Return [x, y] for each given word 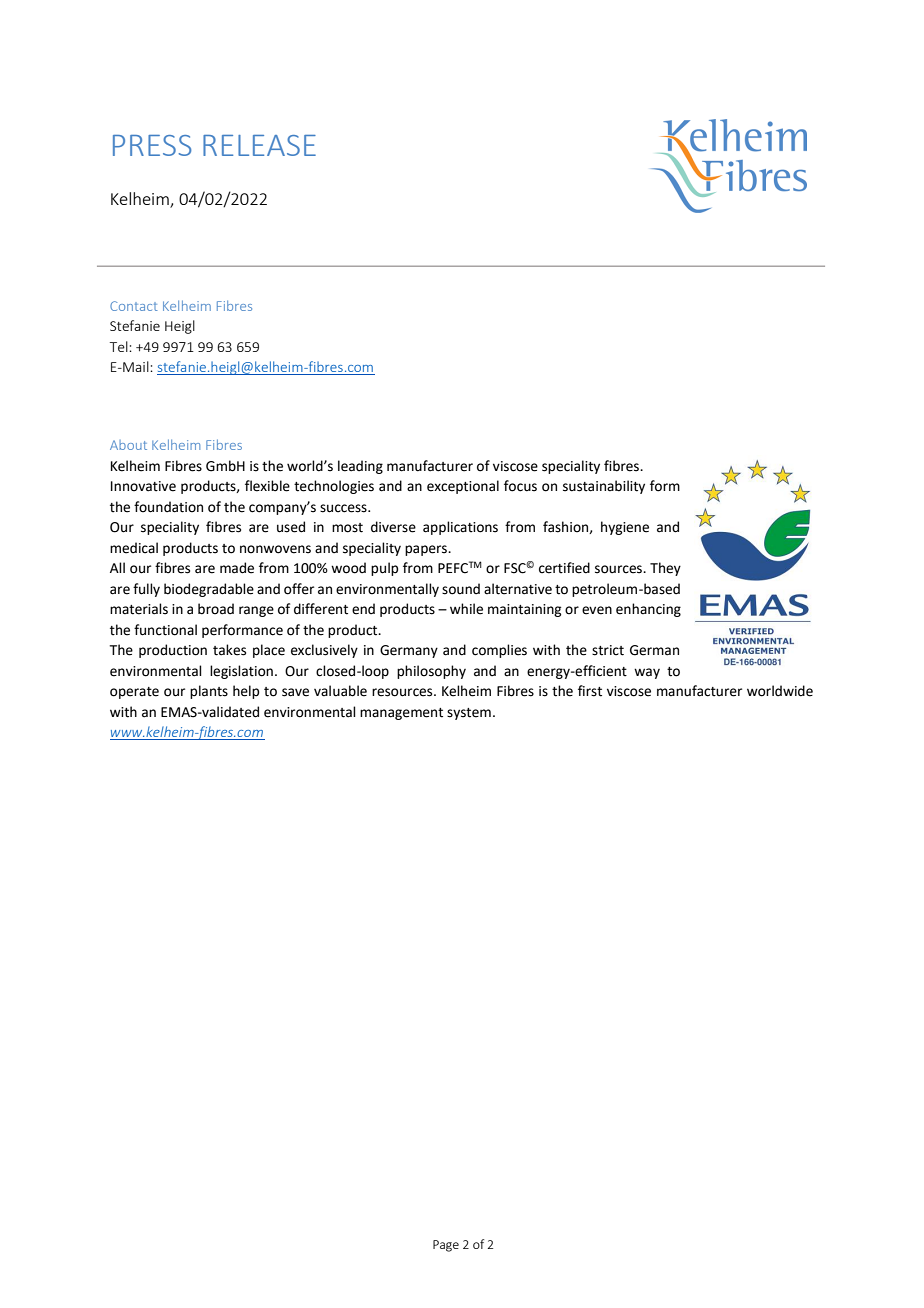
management [401, 714]
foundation [168, 507]
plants [209, 692]
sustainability [604, 487]
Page [446, 1246]
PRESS [152, 145]
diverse [393, 527]
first [590, 691]
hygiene [625, 528]
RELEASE [259, 145]
